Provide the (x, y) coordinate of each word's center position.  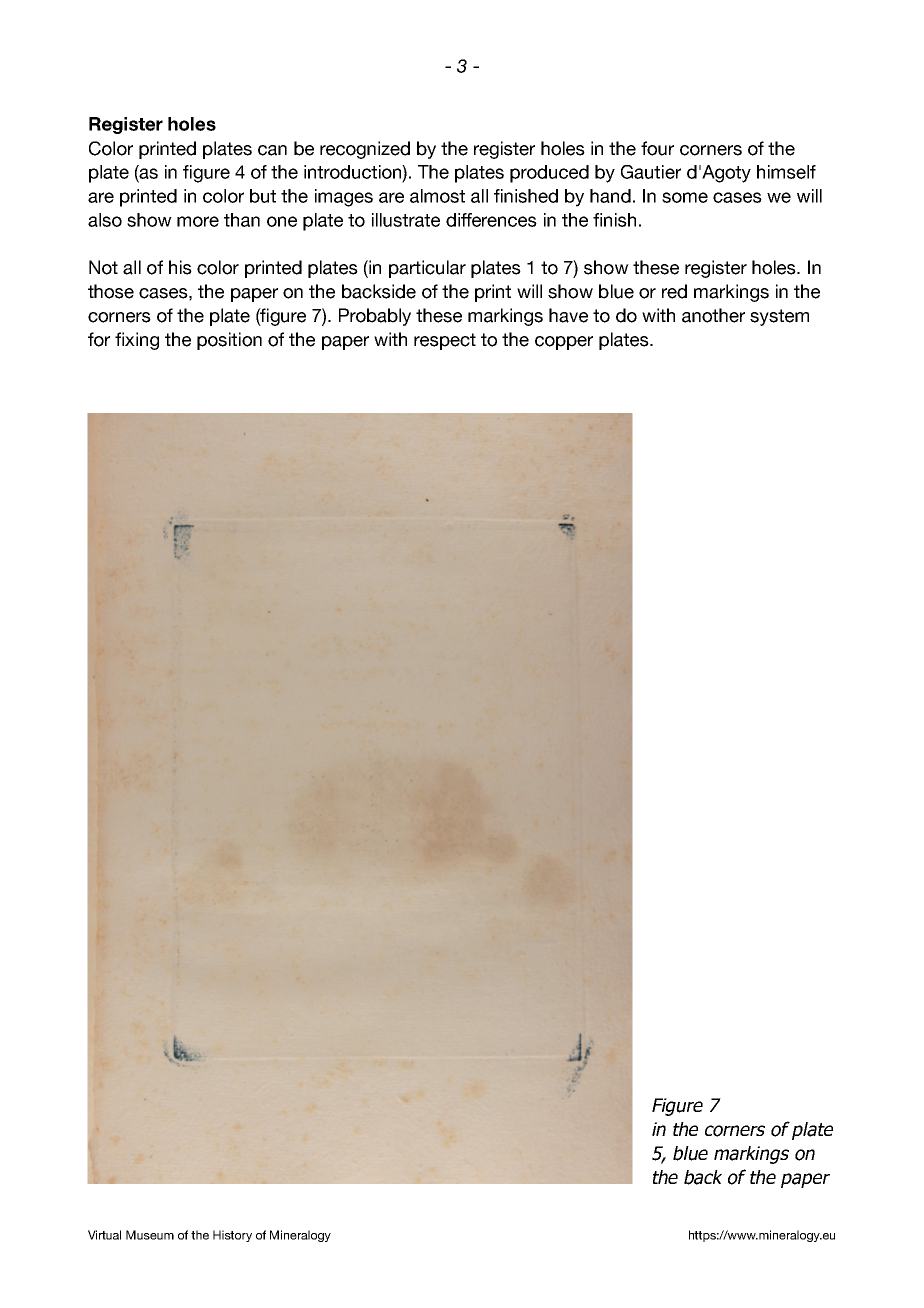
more (198, 221)
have (568, 315)
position (229, 341)
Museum (150, 1235)
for (99, 339)
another (713, 315)
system (779, 317)
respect (445, 341)
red (674, 291)
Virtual (104, 1235)
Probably (375, 317)
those (111, 291)
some (685, 197)
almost (437, 196)
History (232, 1236)
